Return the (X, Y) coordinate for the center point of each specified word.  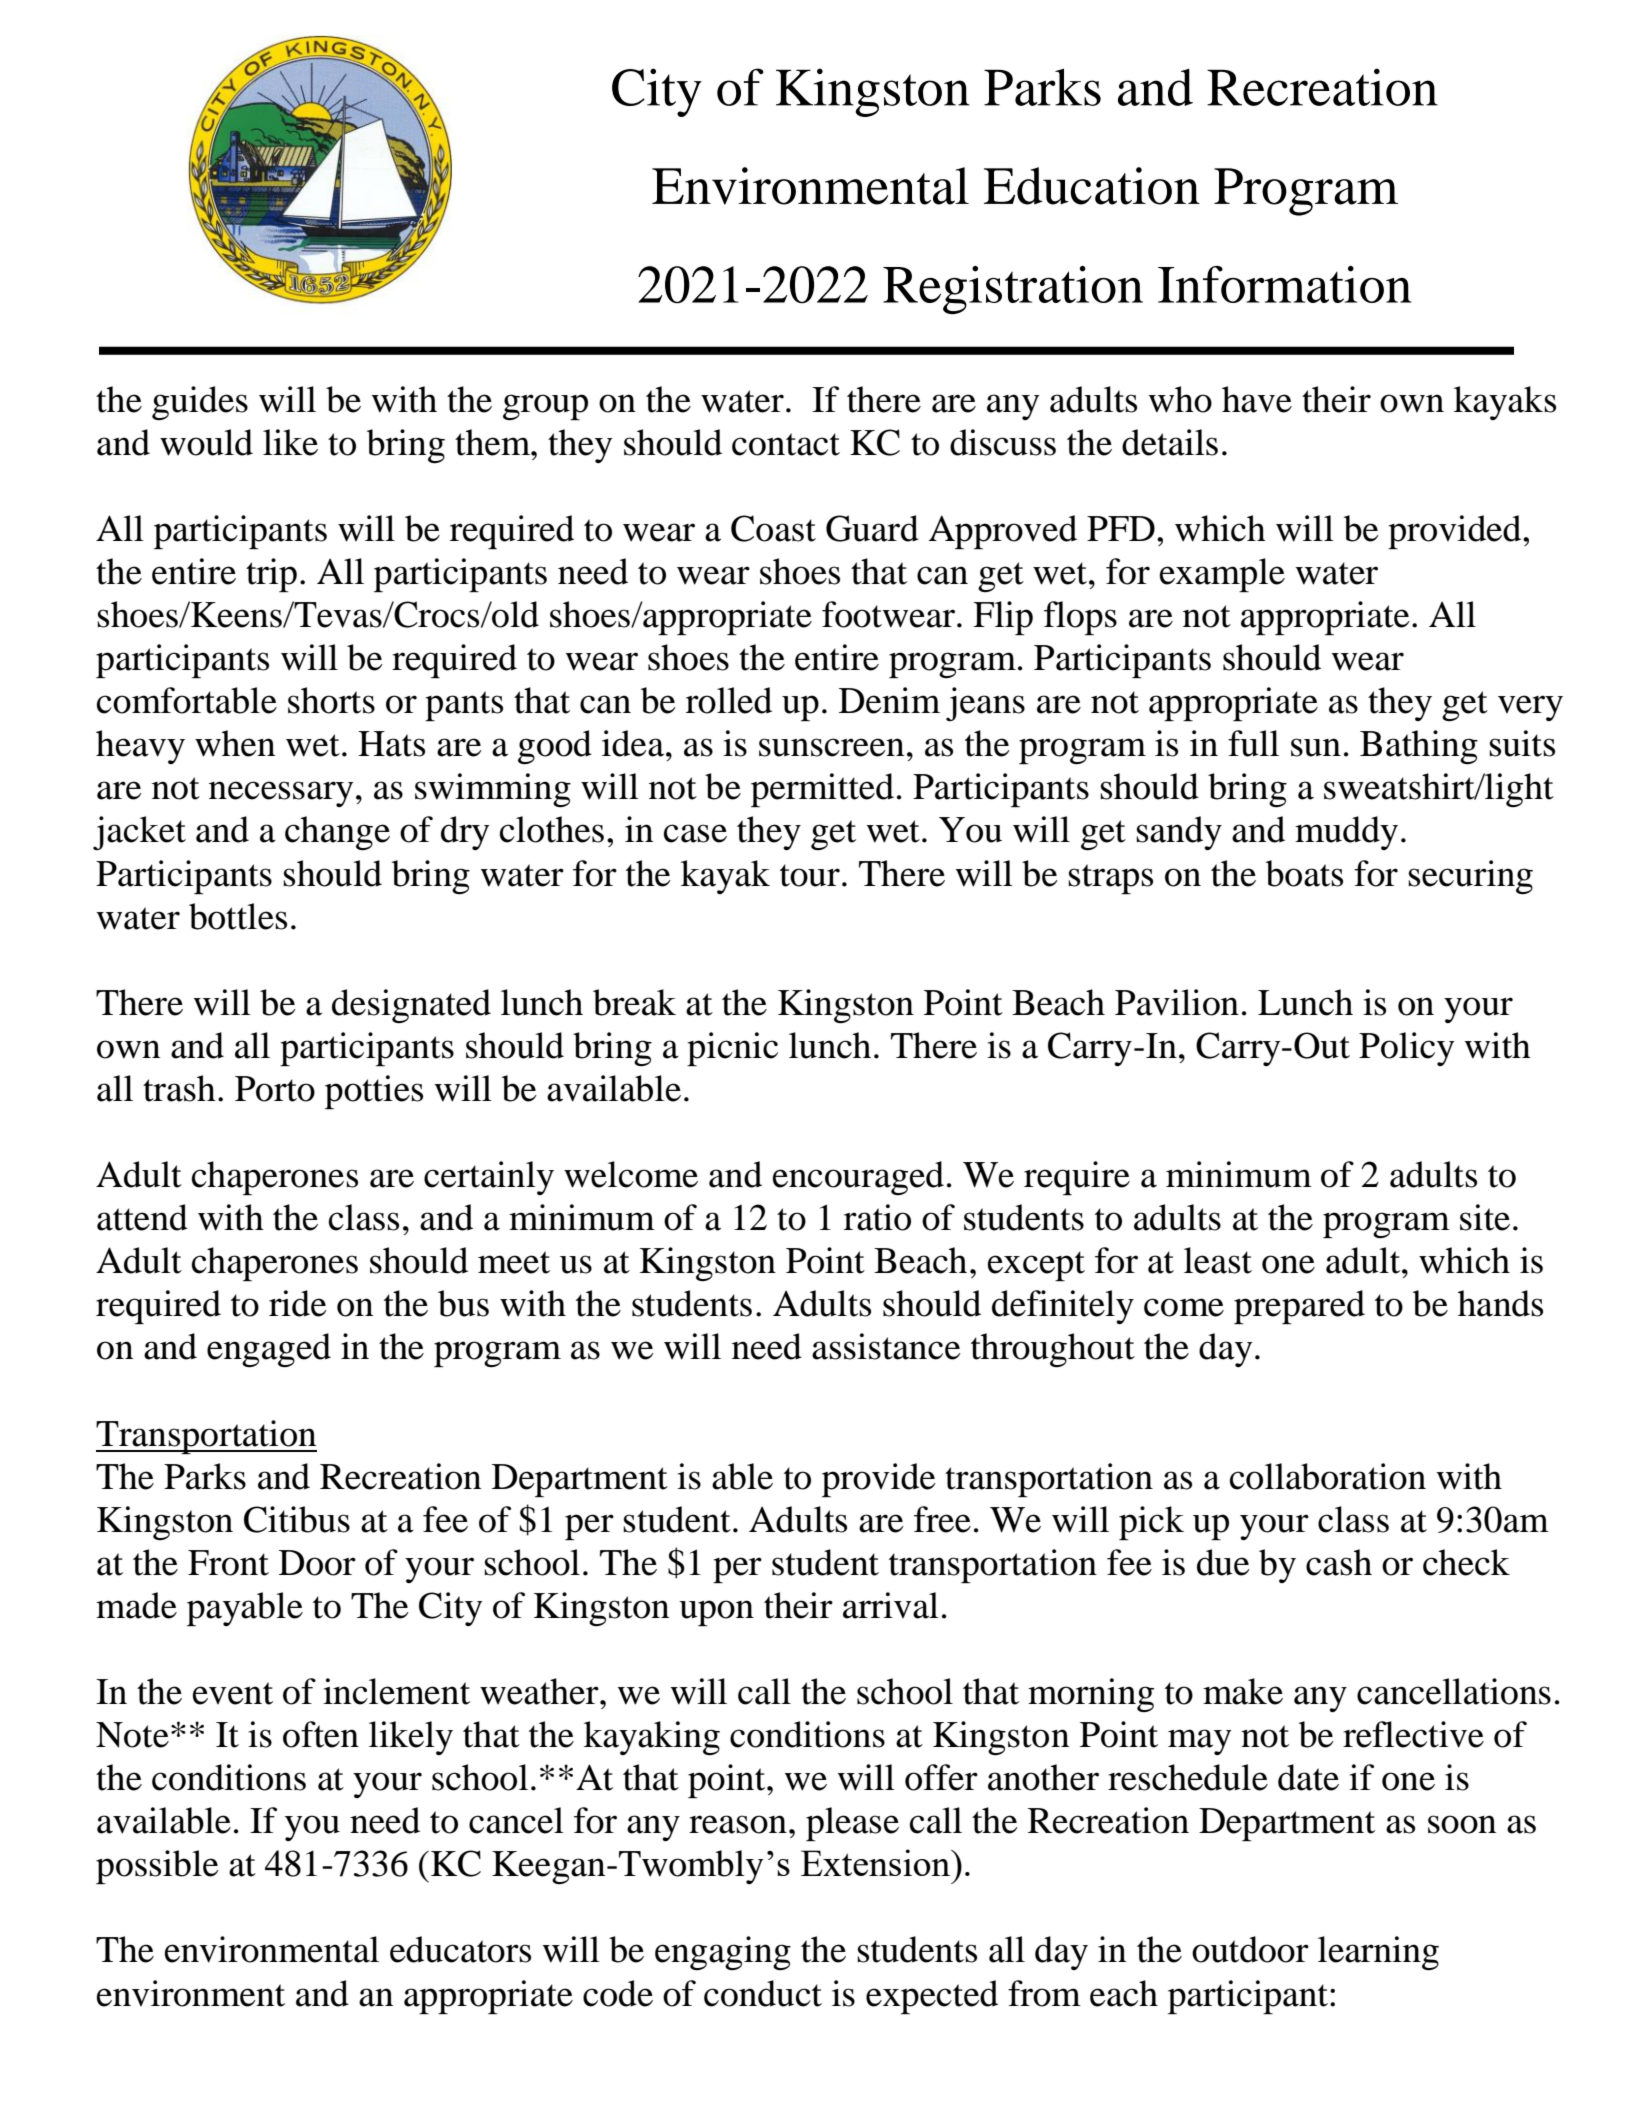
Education (1092, 186)
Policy (1406, 1049)
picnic (732, 1049)
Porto (275, 1089)
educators (460, 1949)
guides (200, 403)
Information (1285, 284)
